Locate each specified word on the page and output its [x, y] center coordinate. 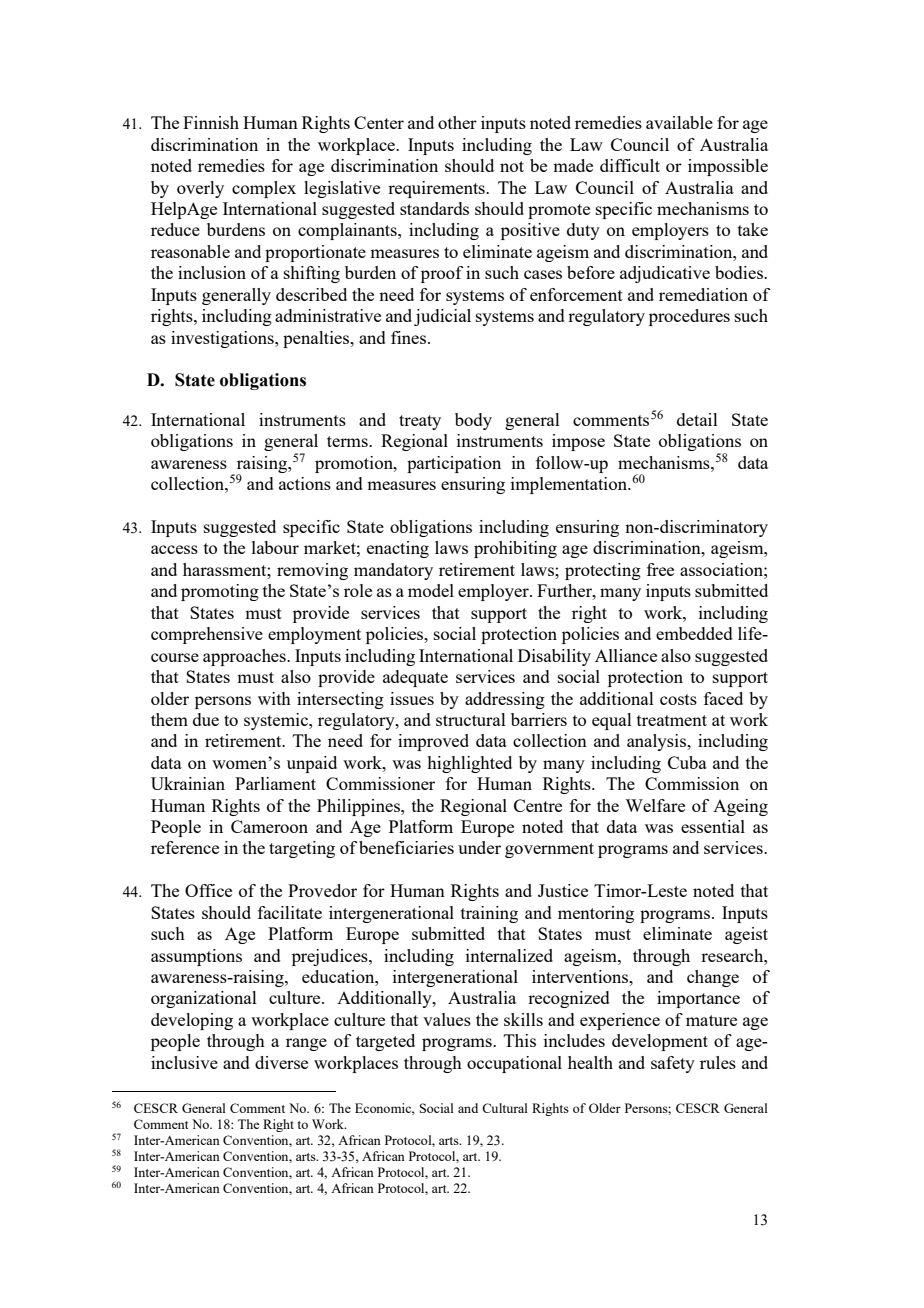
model [431, 590]
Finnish [211, 122]
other [457, 122]
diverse [281, 1062]
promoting [220, 592]
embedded [694, 633]
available [679, 122]
